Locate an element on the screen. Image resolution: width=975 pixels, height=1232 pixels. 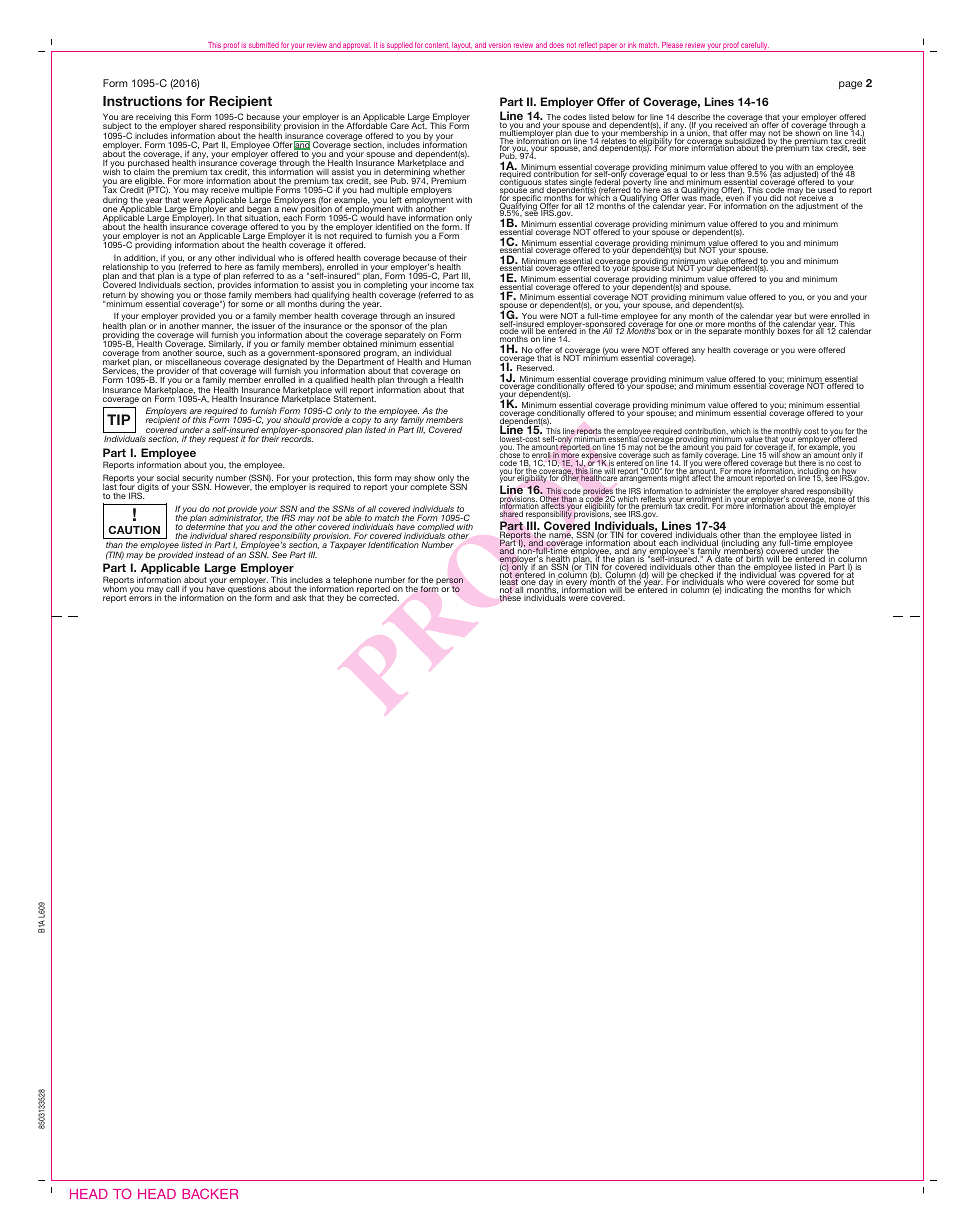
arrangements is located at coordinates (644, 478).
